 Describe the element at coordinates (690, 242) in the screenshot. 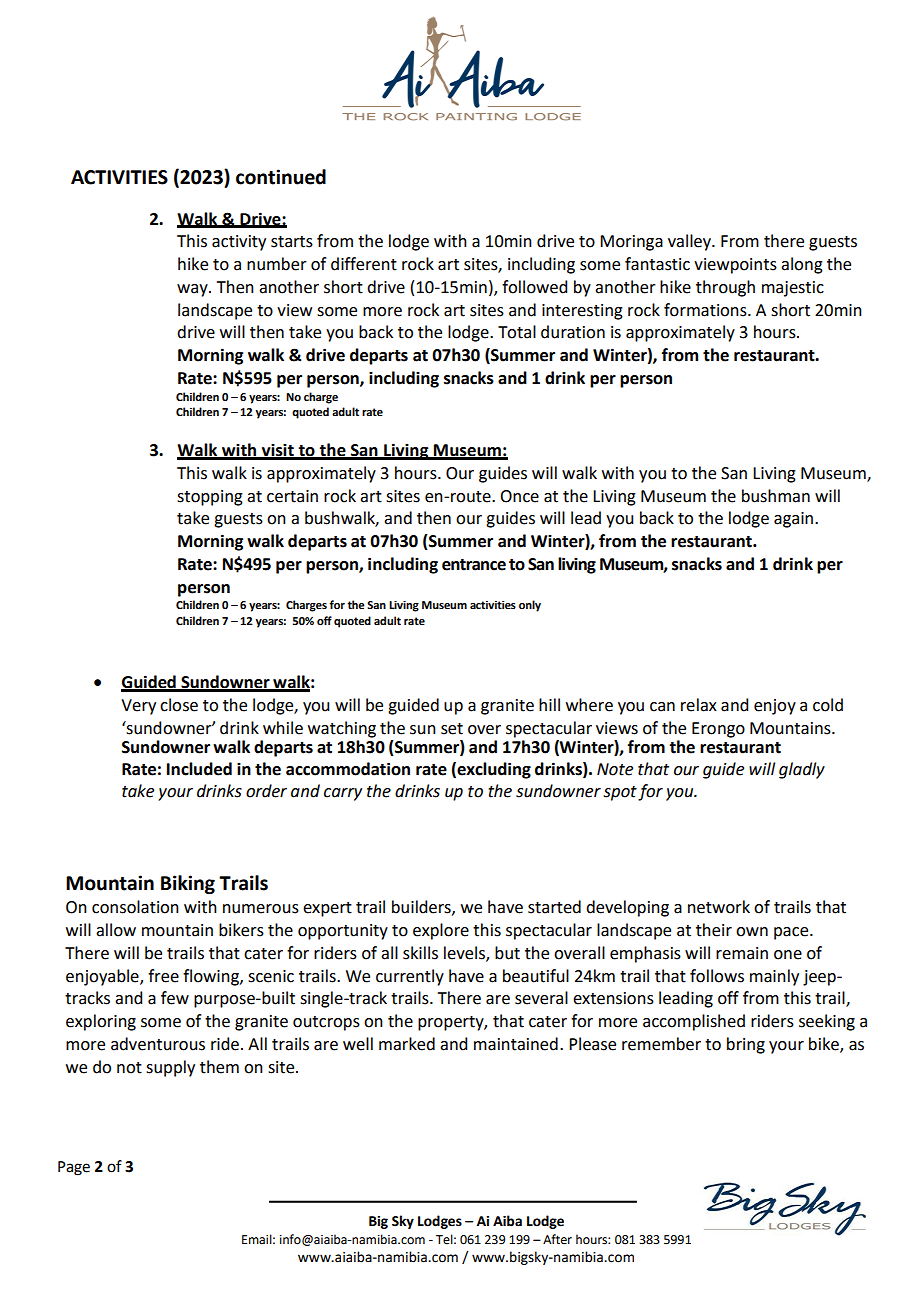

I see `valley` at that location.
